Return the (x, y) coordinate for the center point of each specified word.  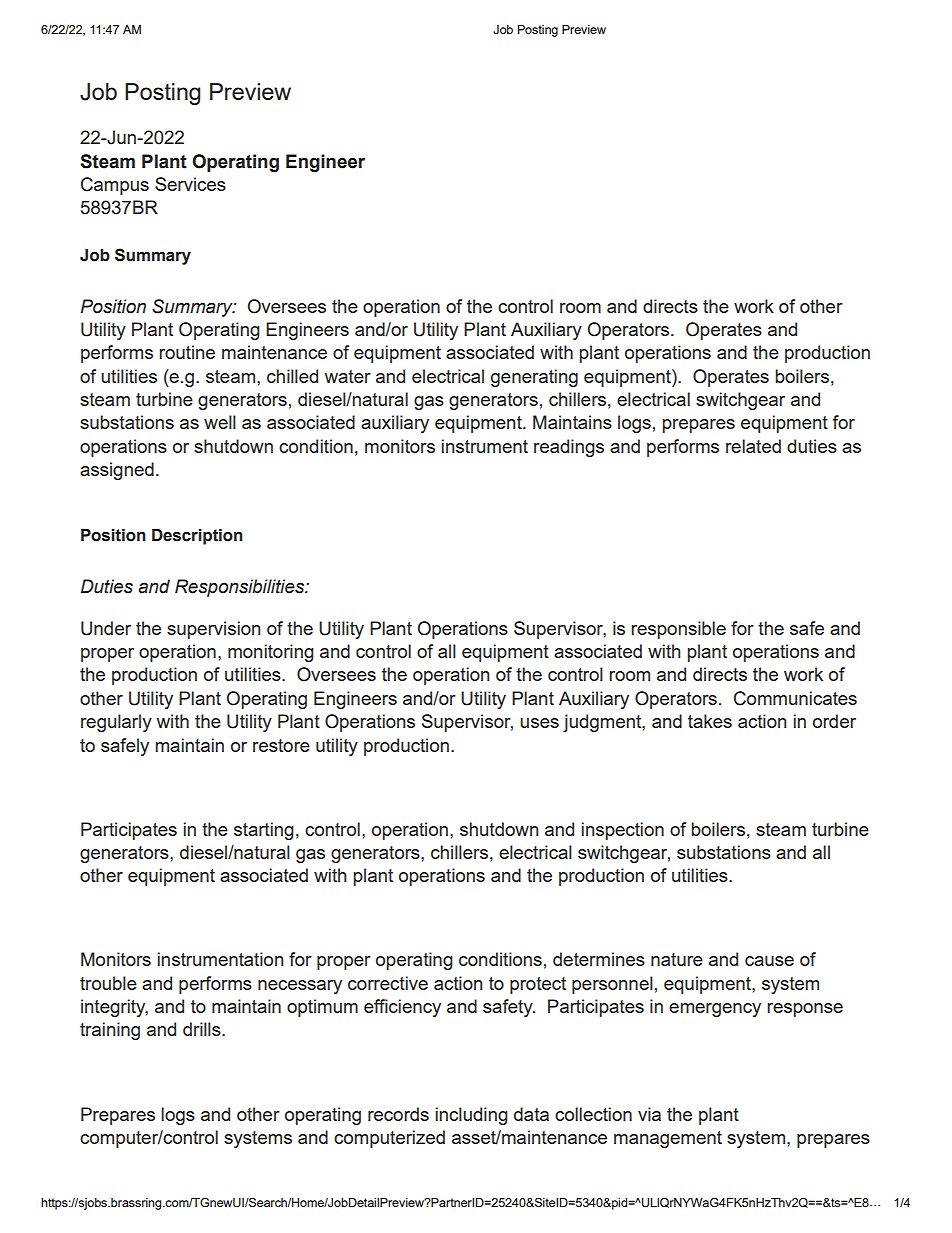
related (753, 446)
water (347, 376)
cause (769, 961)
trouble (108, 983)
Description (197, 537)
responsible (678, 630)
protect (538, 985)
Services (190, 184)
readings (569, 448)
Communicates (795, 698)
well (220, 422)
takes (710, 721)
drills (203, 1029)
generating (534, 378)
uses (539, 723)
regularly (116, 723)
